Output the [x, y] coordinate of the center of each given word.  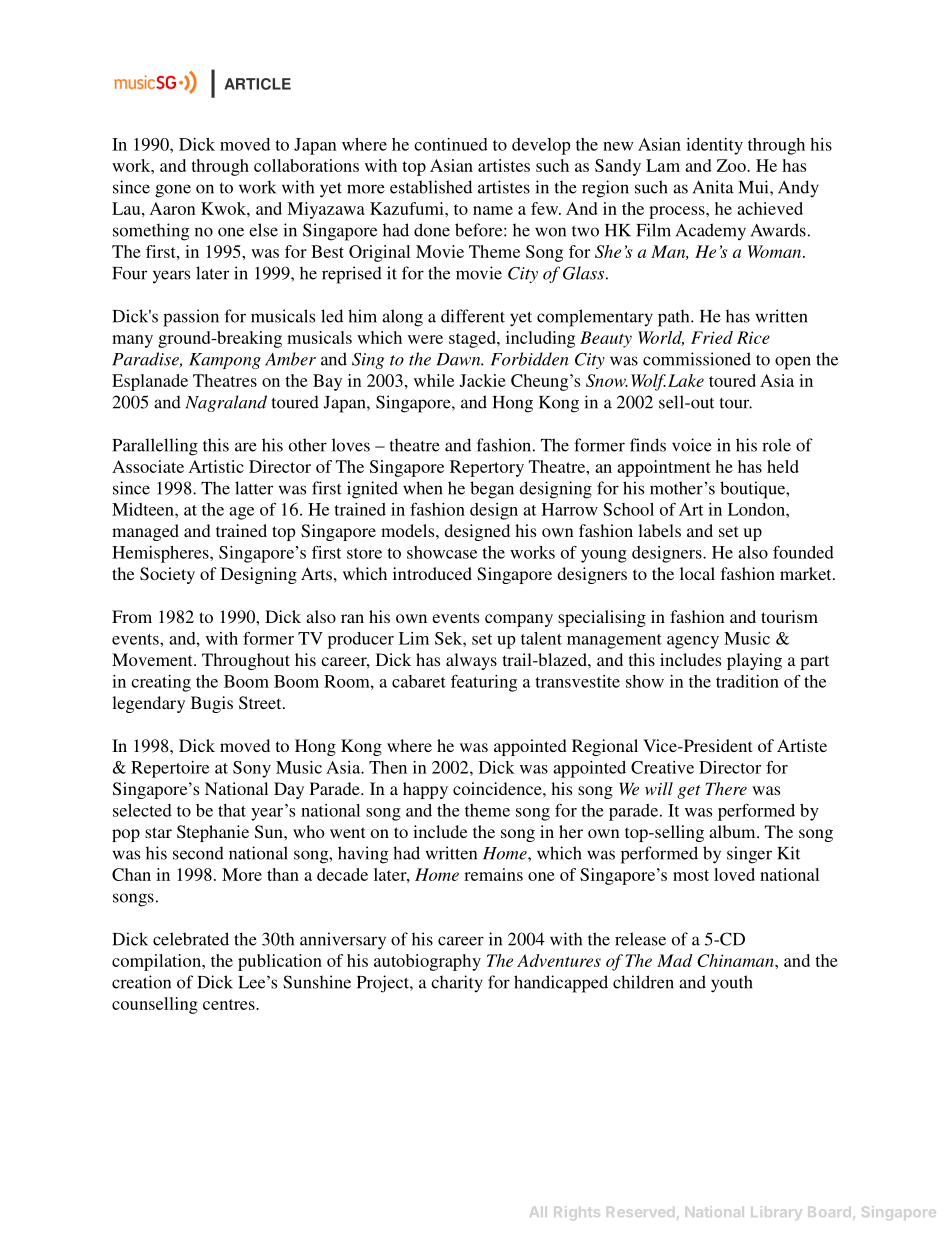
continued [451, 144]
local [697, 573]
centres [230, 1004]
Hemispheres [161, 554]
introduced [432, 573]
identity [714, 146]
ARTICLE [257, 84]
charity [457, 983]
